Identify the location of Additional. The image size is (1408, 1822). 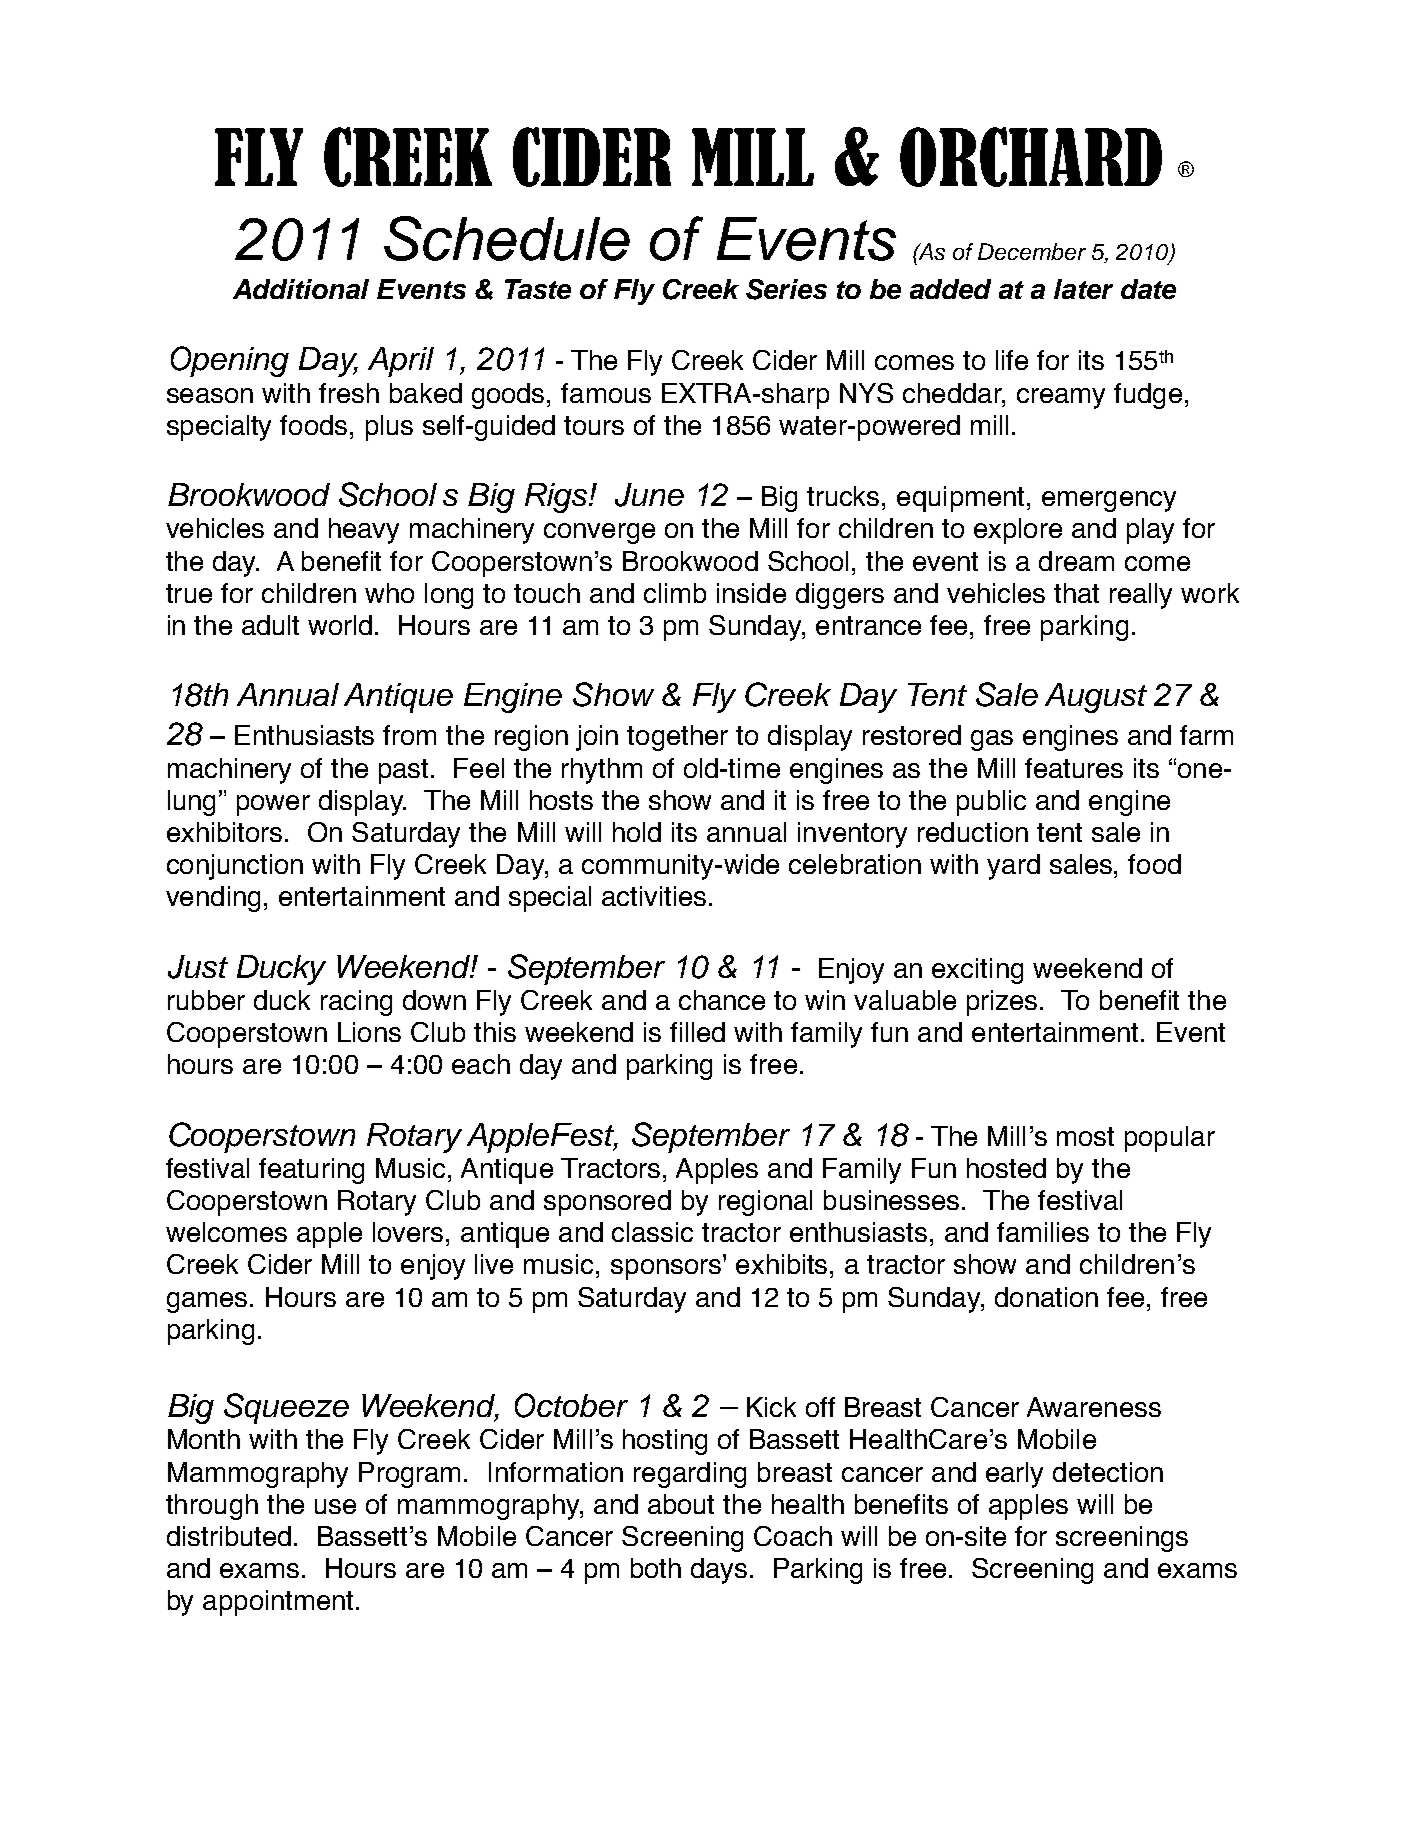
(301, 289).
